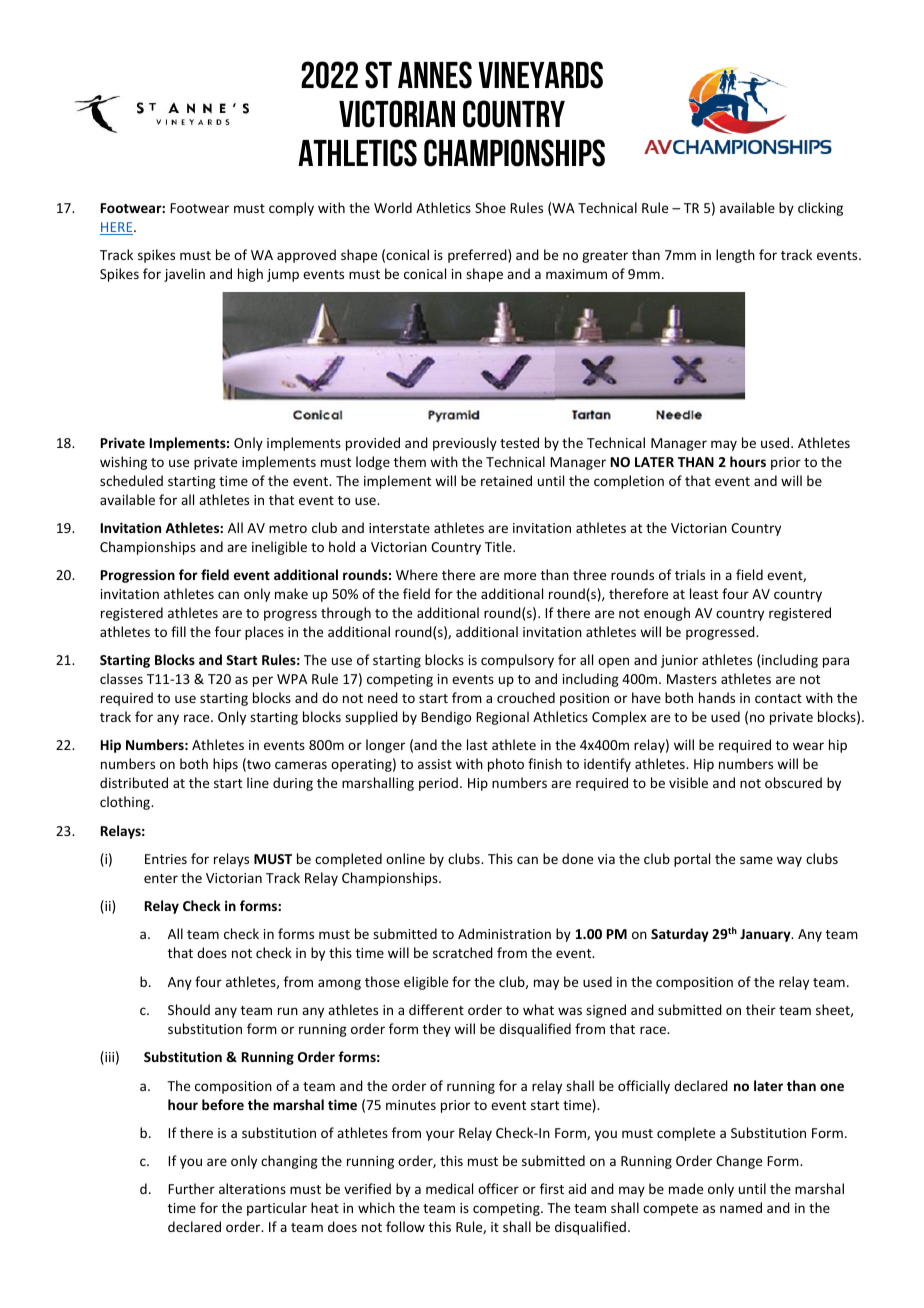  Describe the element at coordinates (504, 933) in the screenshot. I see `Administration` at that location.
